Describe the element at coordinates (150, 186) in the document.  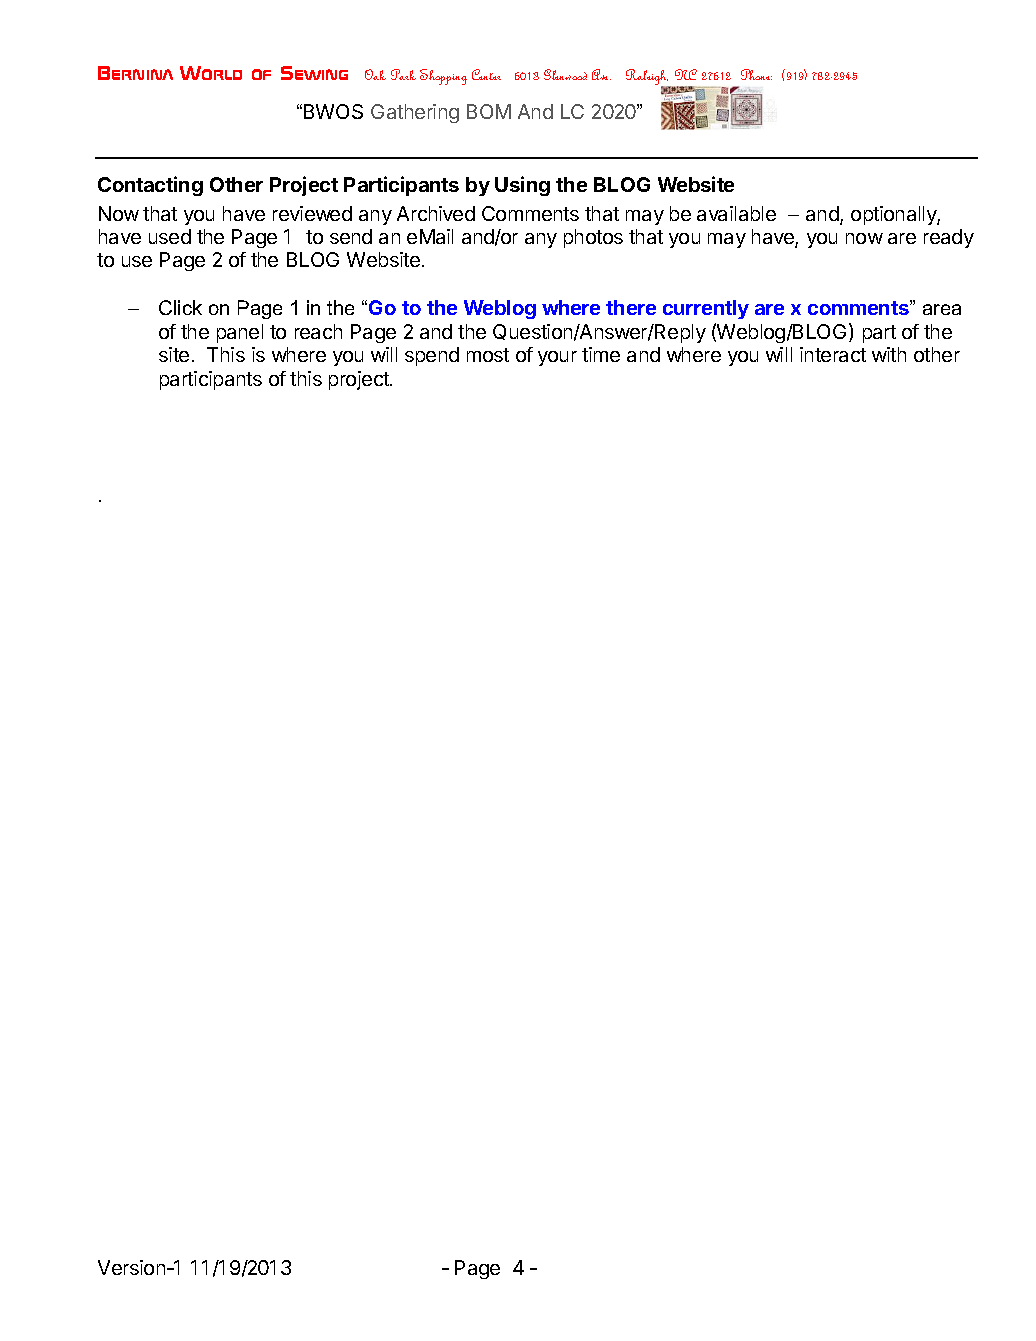
I see `Contacting` at that location.
